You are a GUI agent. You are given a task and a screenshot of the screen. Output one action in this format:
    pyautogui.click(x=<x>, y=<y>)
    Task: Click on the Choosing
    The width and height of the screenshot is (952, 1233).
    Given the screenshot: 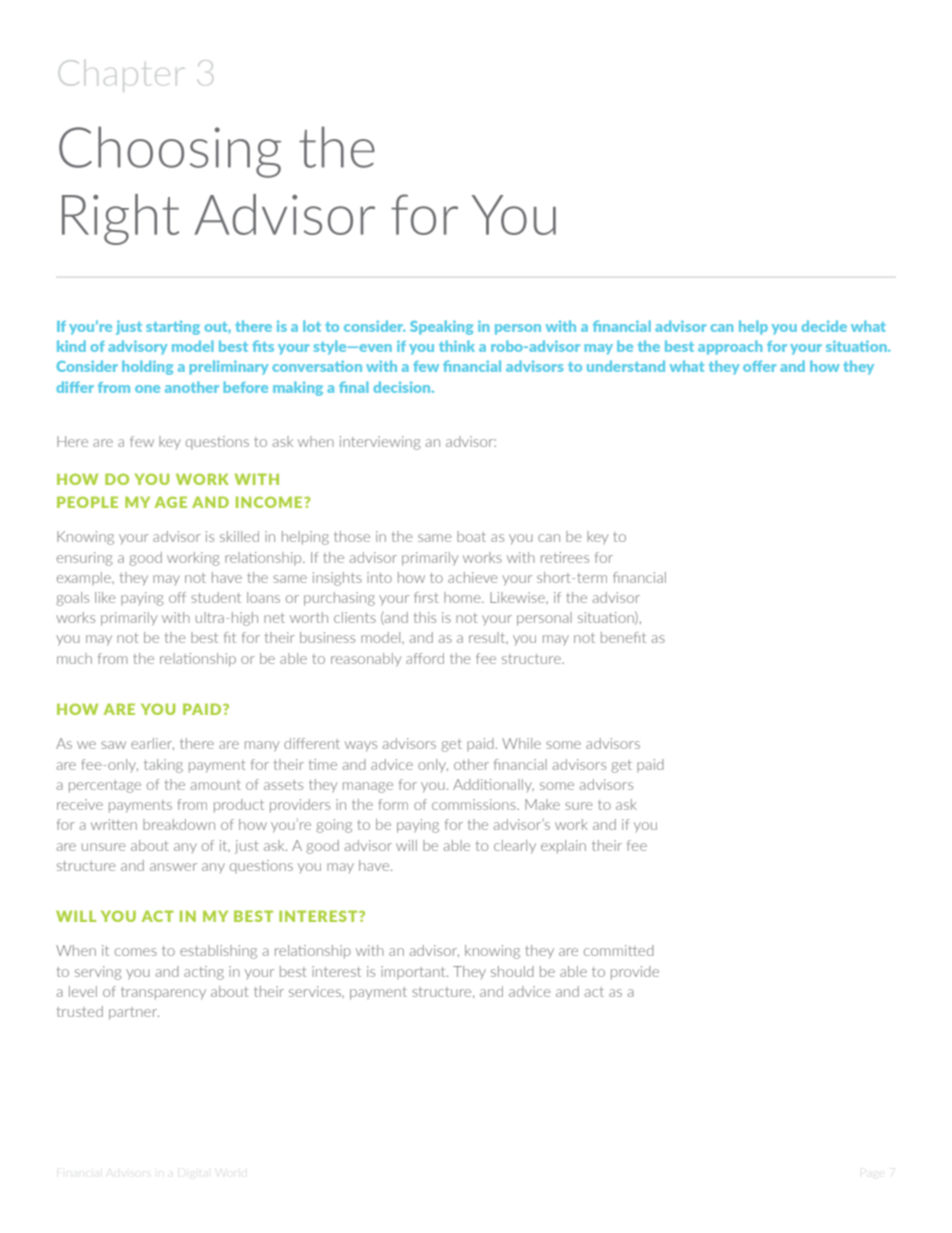 What is the action you would take?
    pyautogui.click(x=170, y=152)
